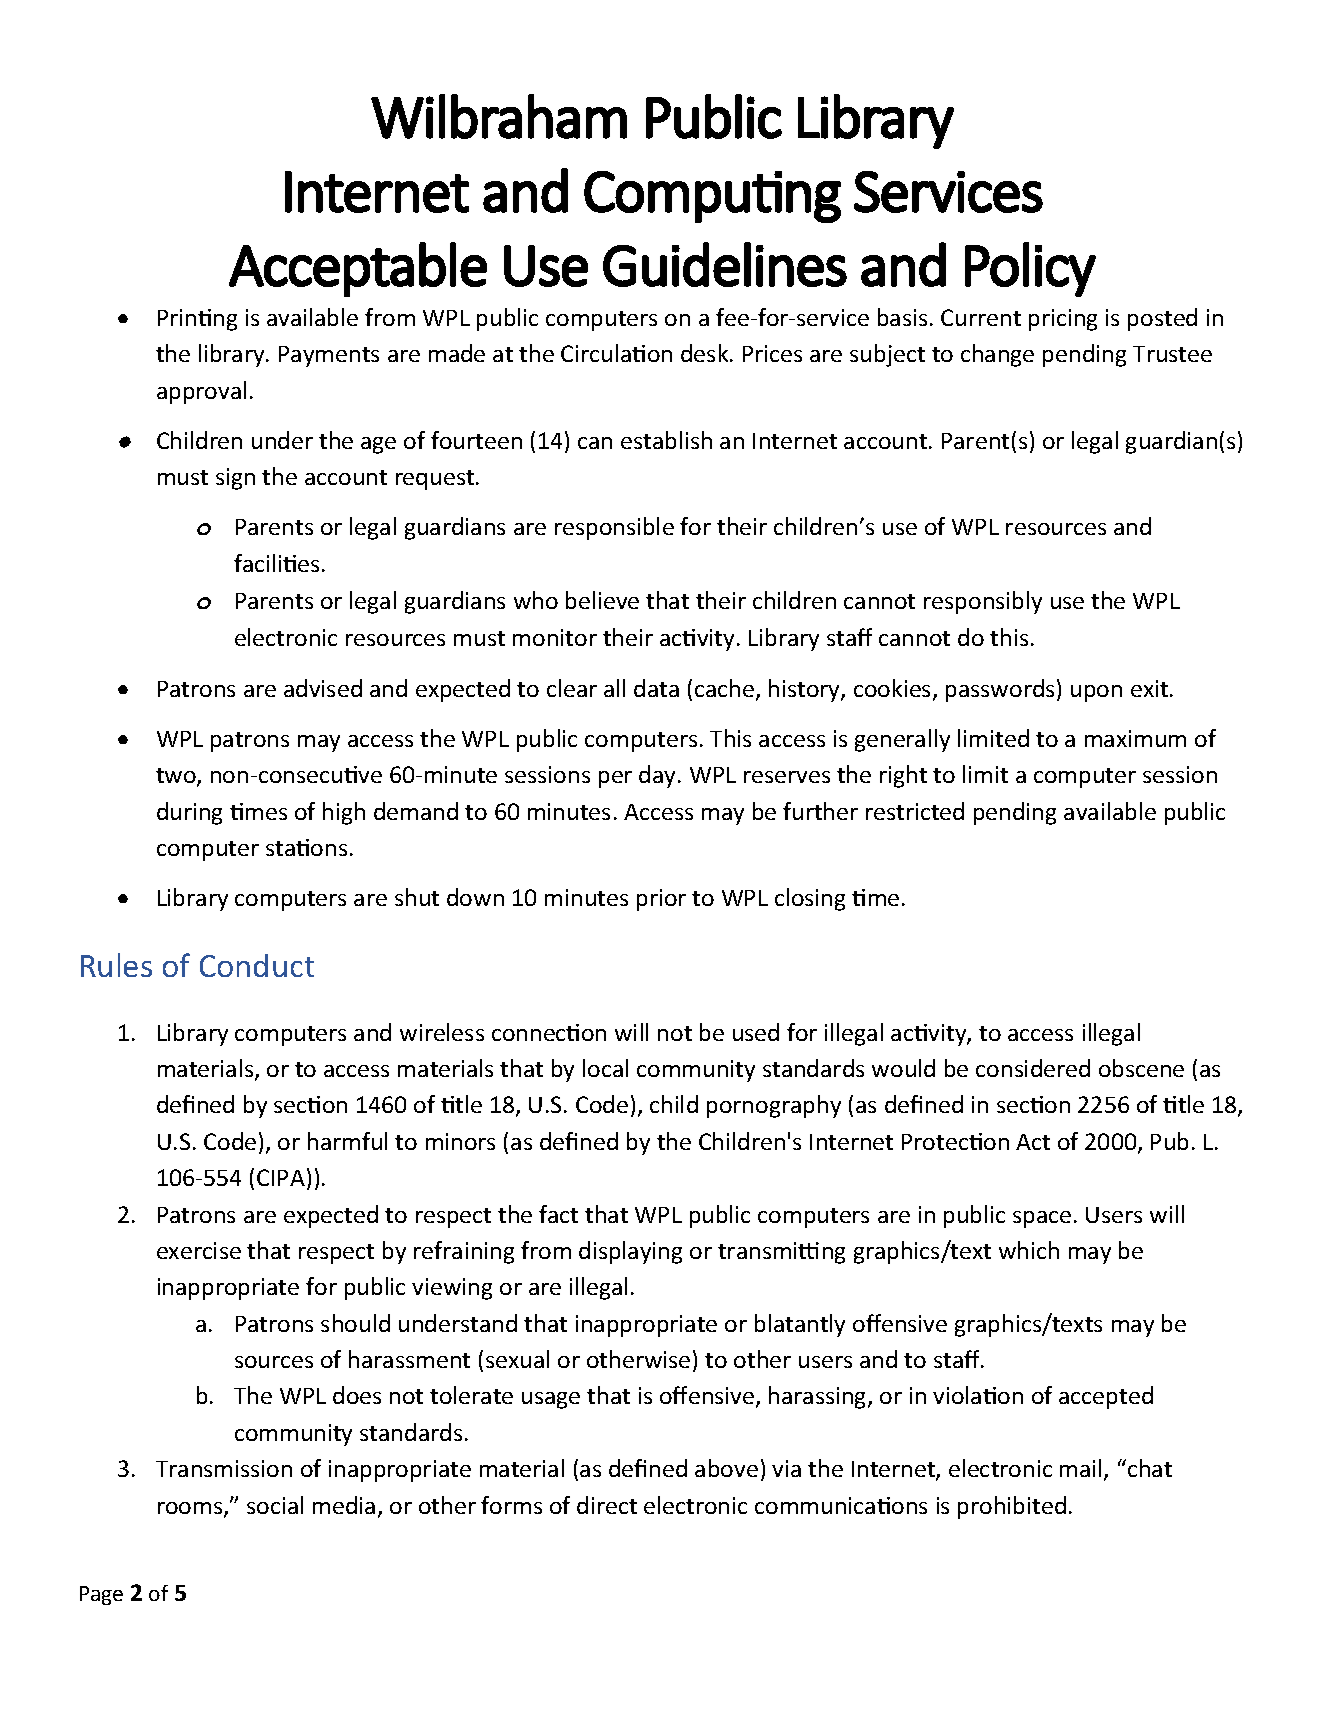  What do you see at coordinates (1030, 269) in the screenshot?
I see `Policy` at bounding box center [1030, 269].
